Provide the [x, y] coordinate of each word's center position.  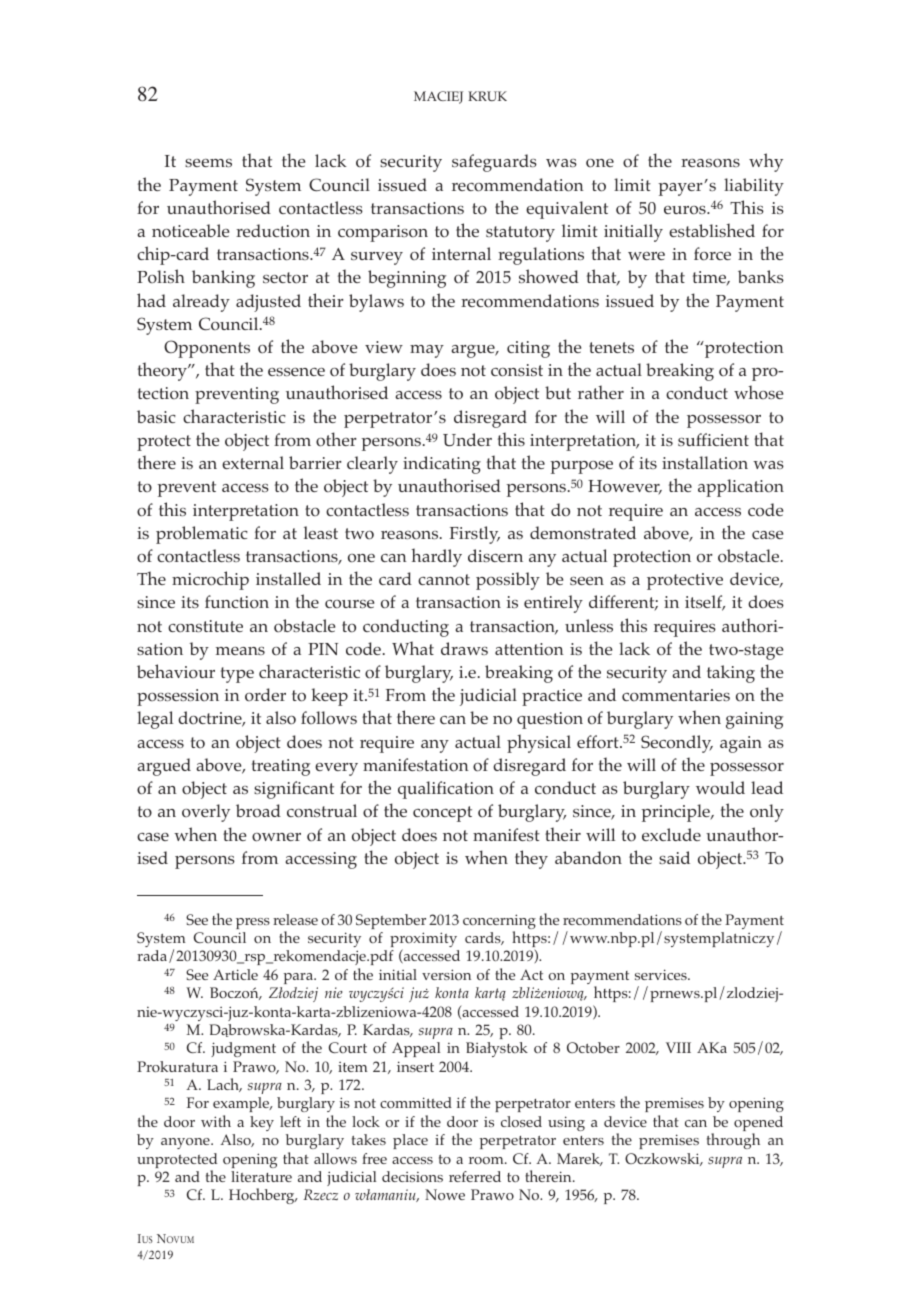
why [766, 162]
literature [261, 1176]
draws [464, 648]
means [240, 651]
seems [208, 163]
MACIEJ [438, 97]
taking [731, 674]
